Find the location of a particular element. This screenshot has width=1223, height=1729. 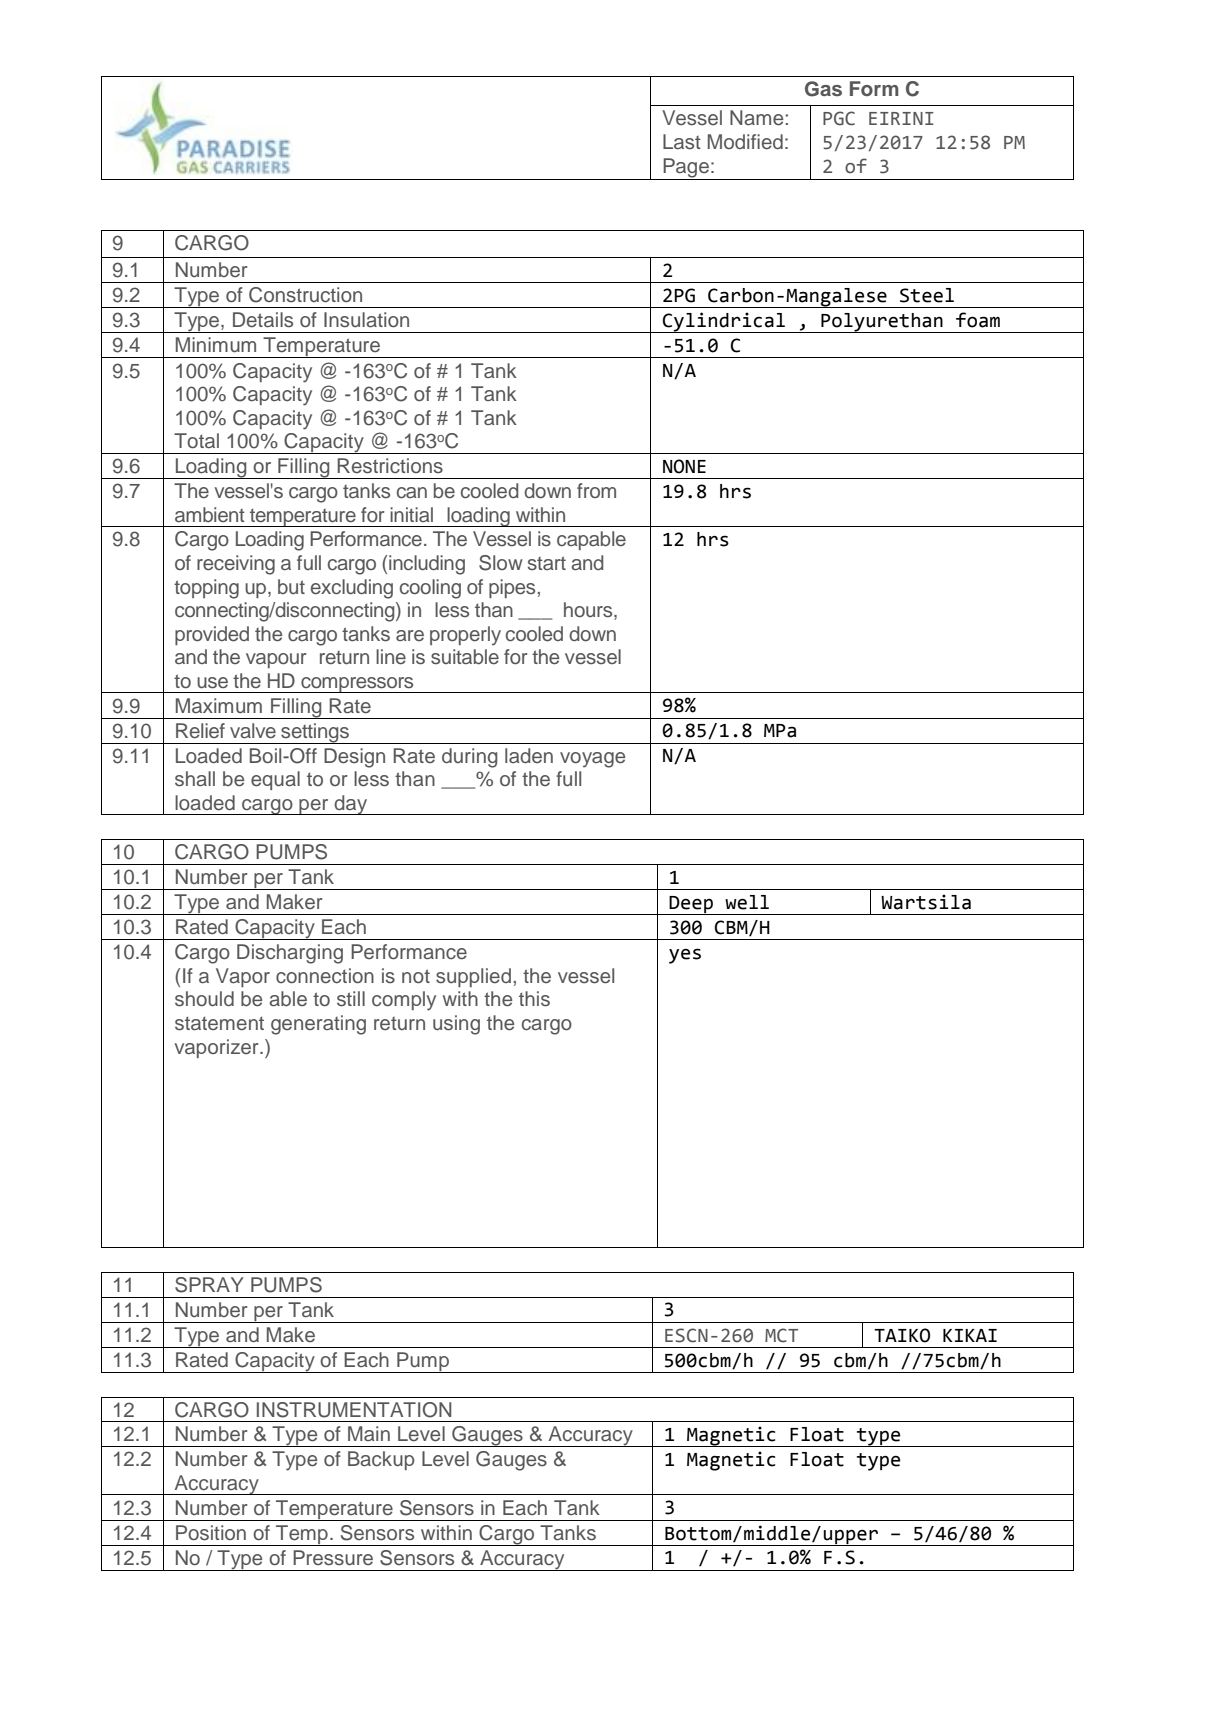

Wartsila is located at coordinates (926, 902).
